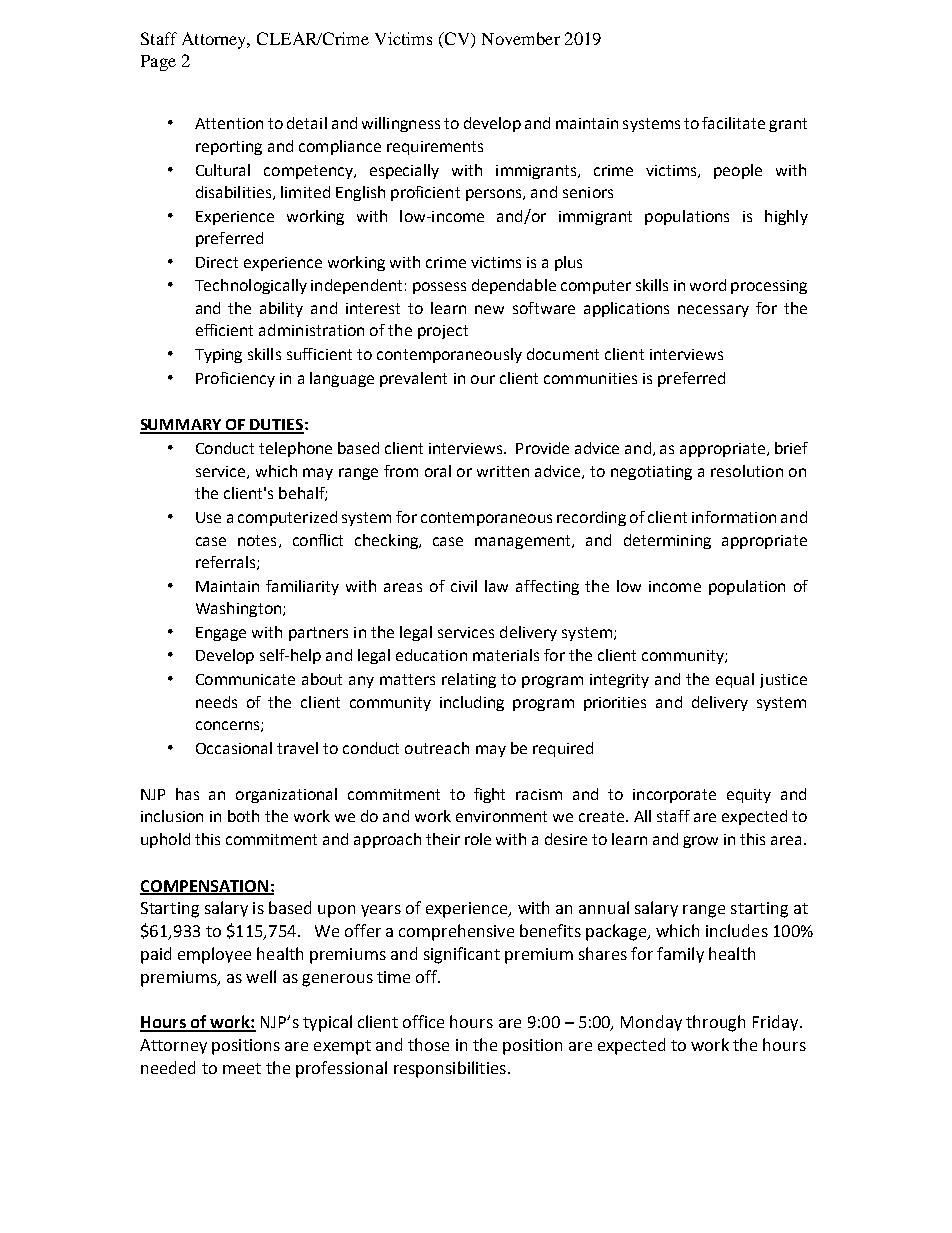 The image size is (952, 1233). Describe the element at coordinates (489, 309) in the screenshot. I see `new` at that location.
